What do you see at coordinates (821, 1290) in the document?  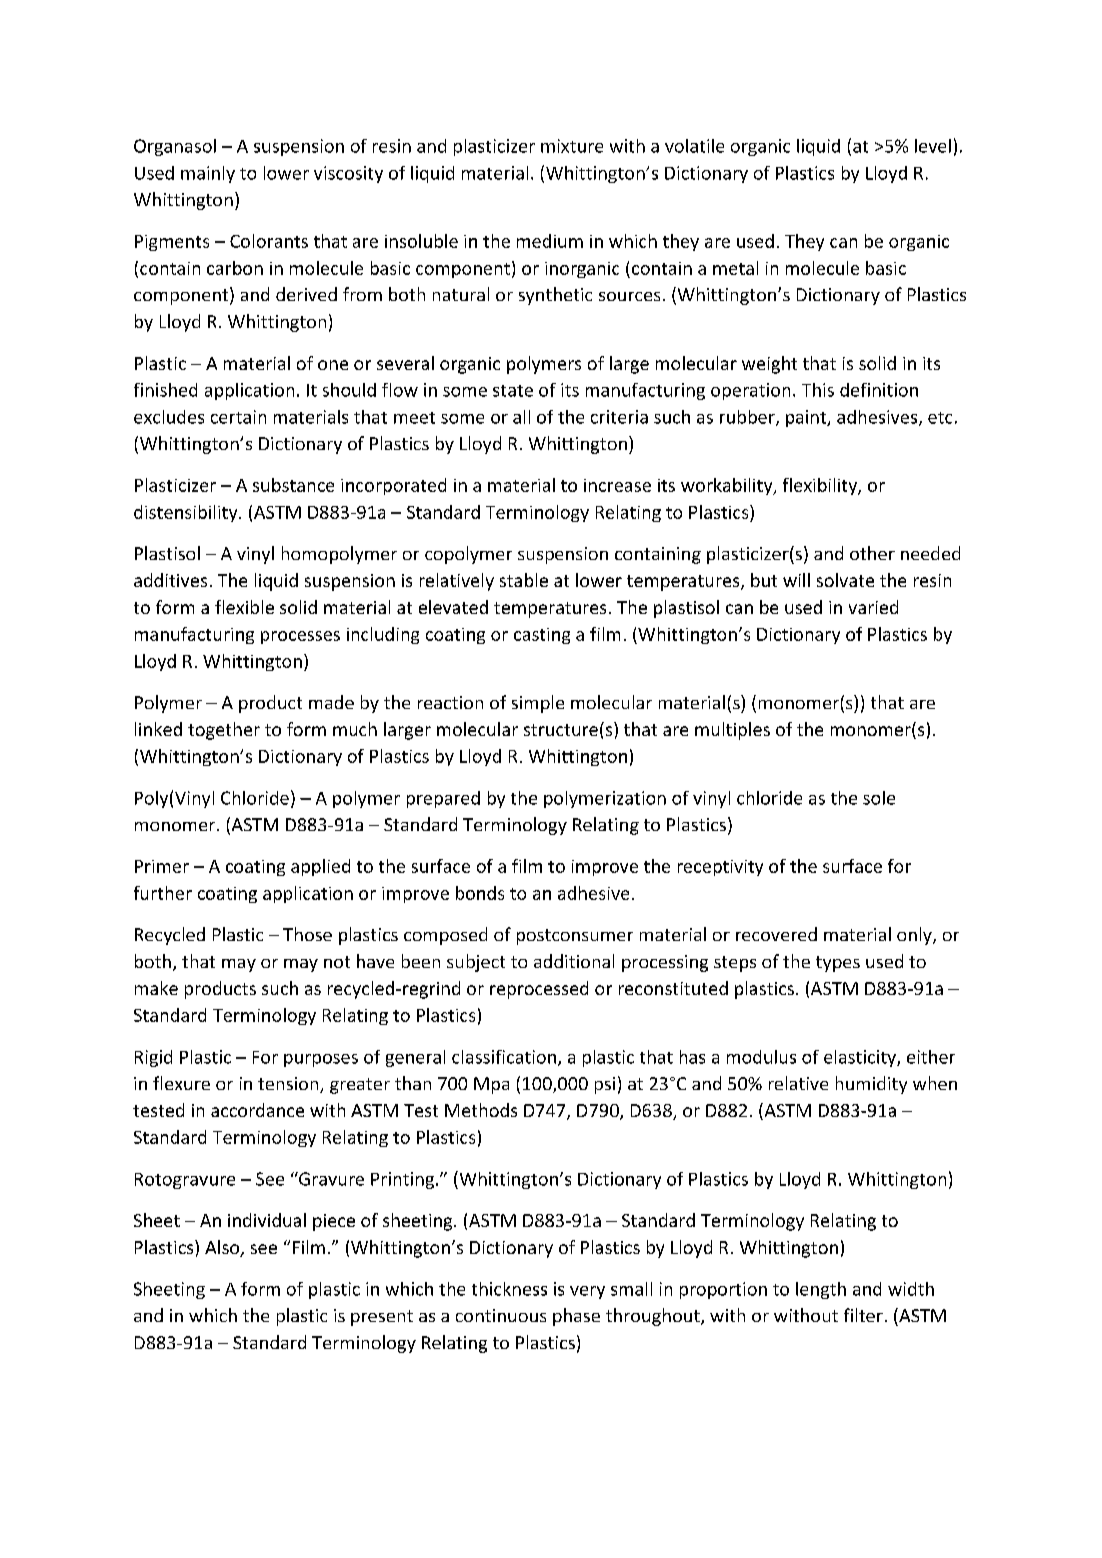 I see `length` at bounding box center [821, 1290].
